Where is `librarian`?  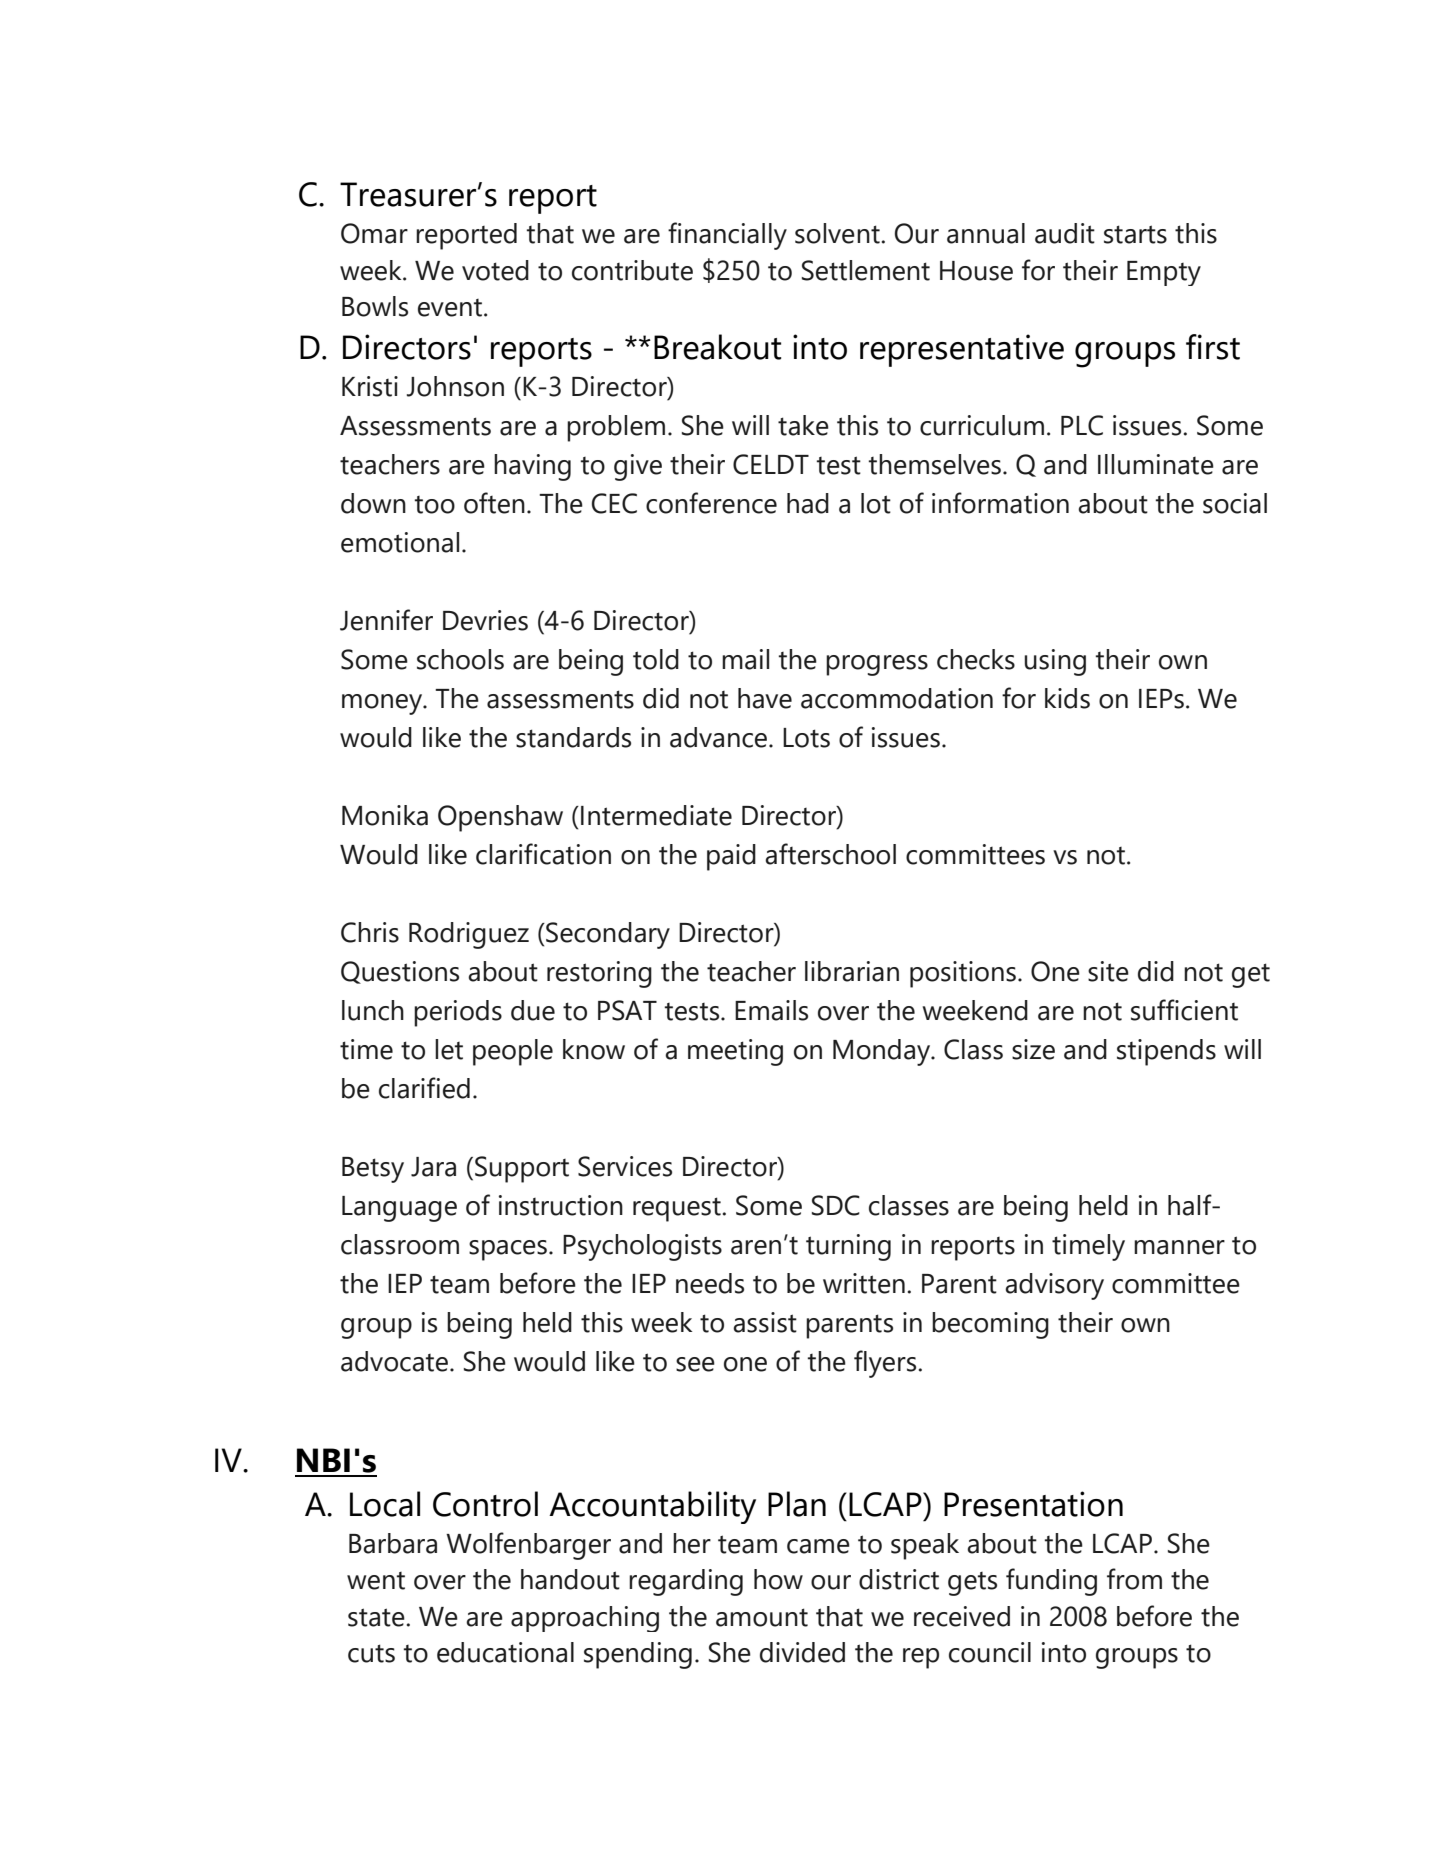
librarian is located at coordinates (852, 971).
